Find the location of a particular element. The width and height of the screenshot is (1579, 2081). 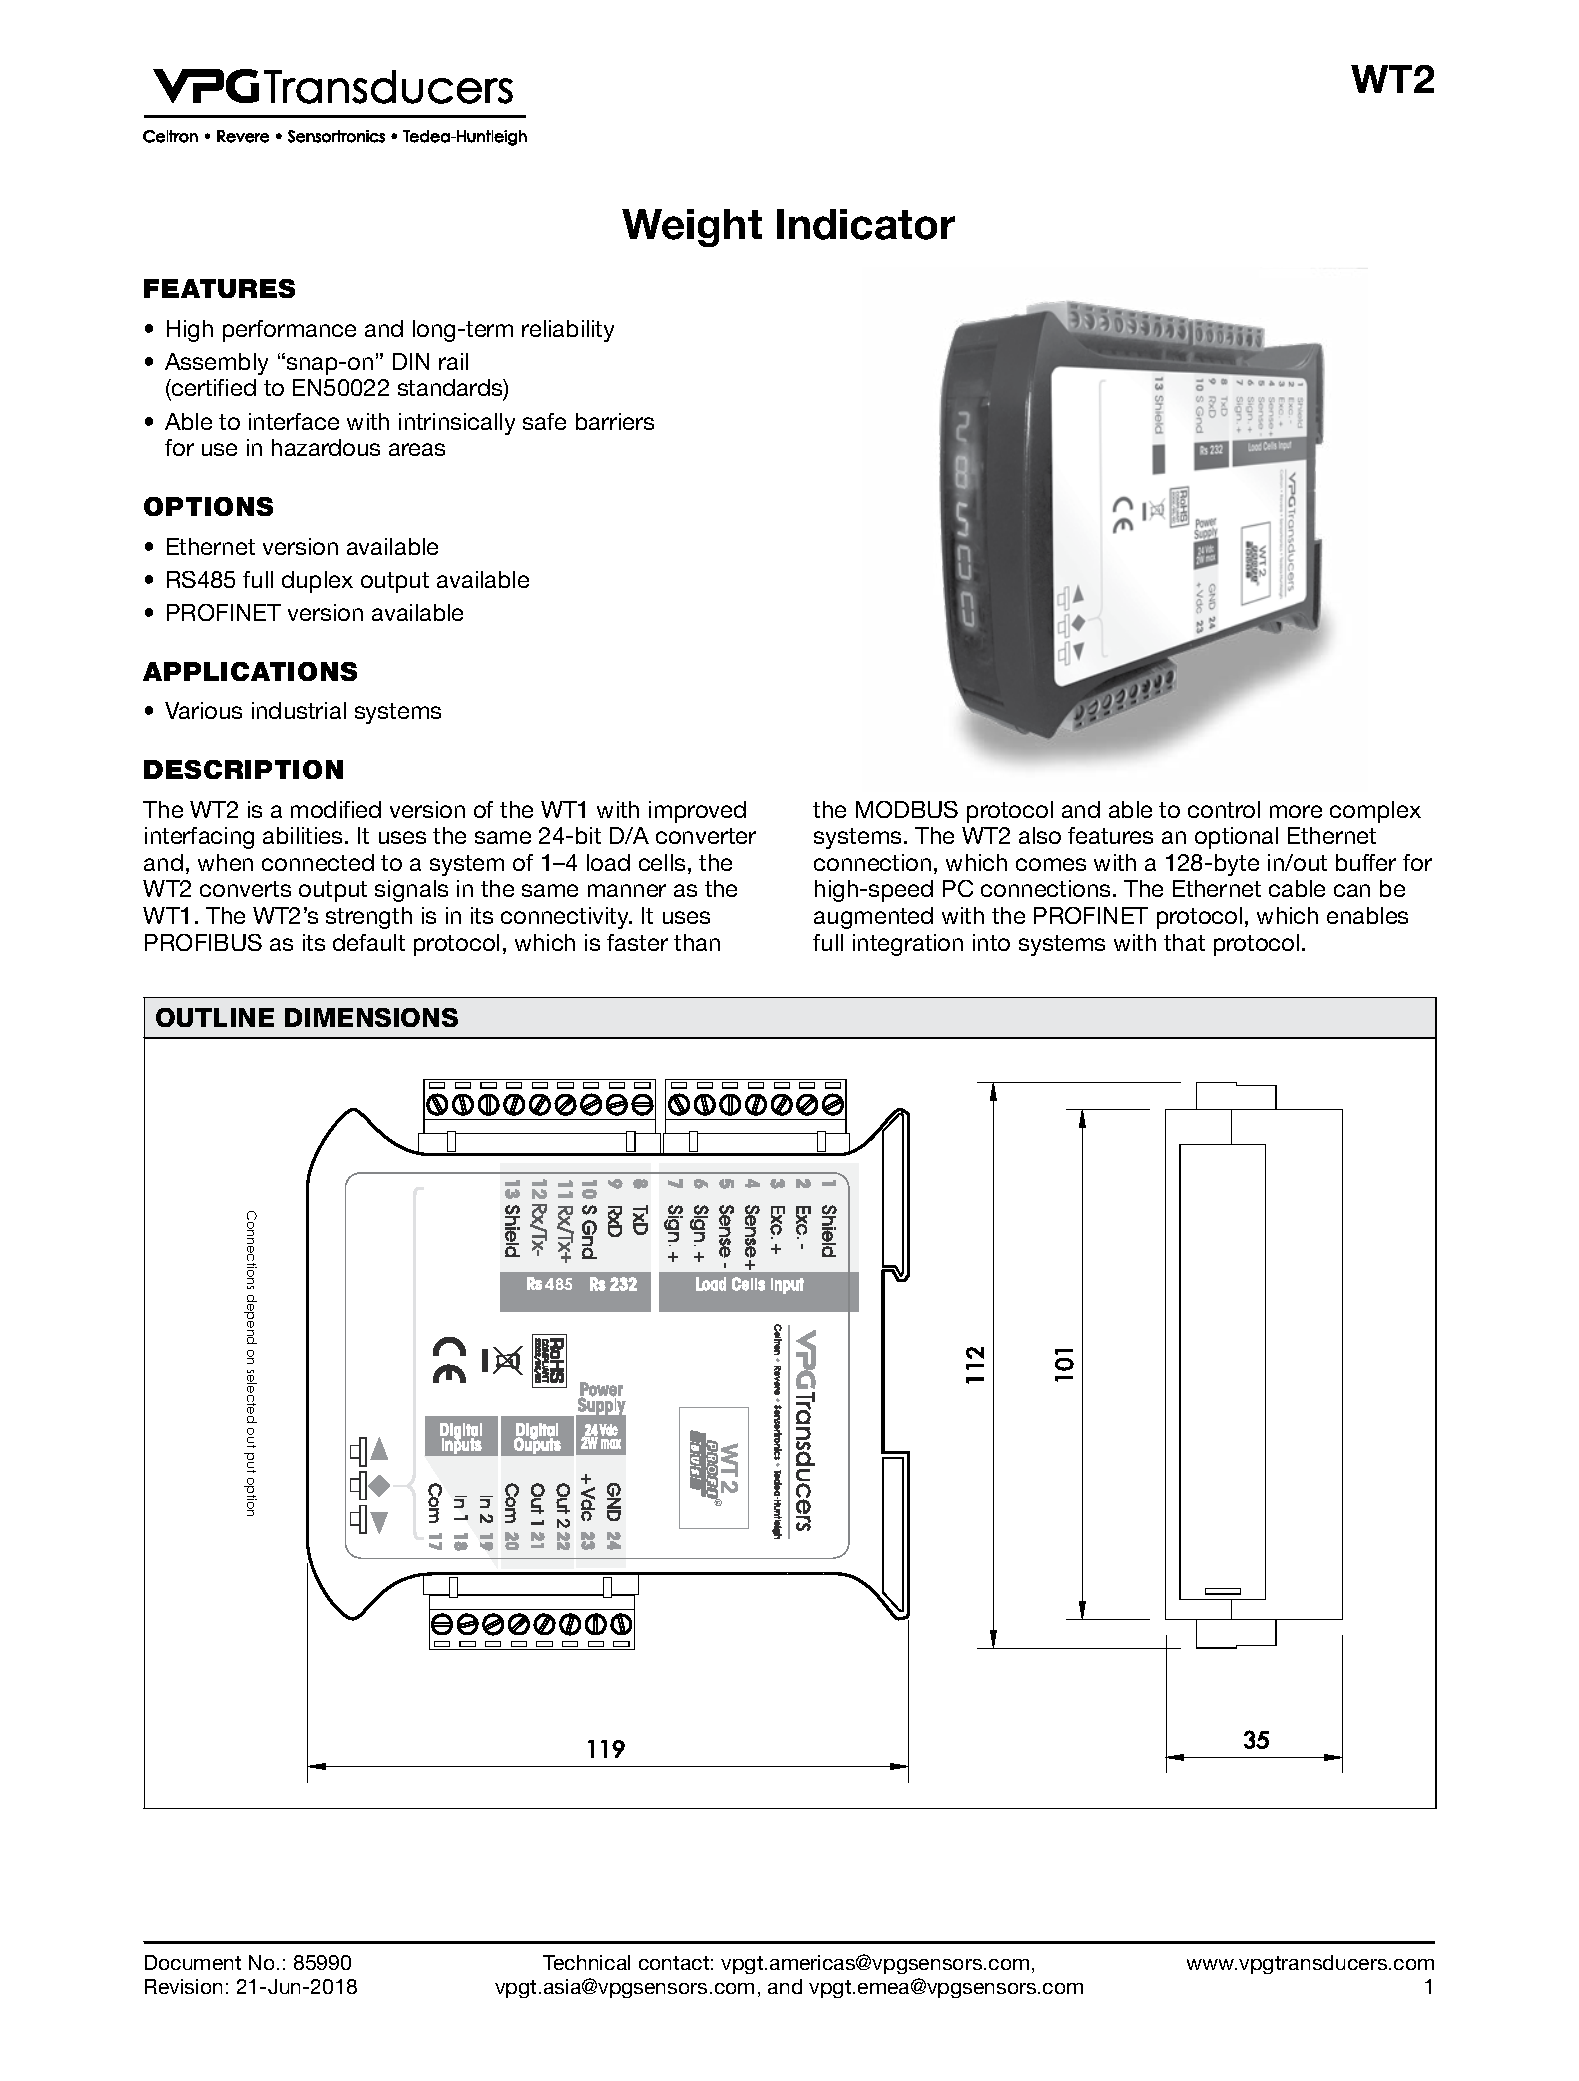

into is located at coordinates (991, 942).
